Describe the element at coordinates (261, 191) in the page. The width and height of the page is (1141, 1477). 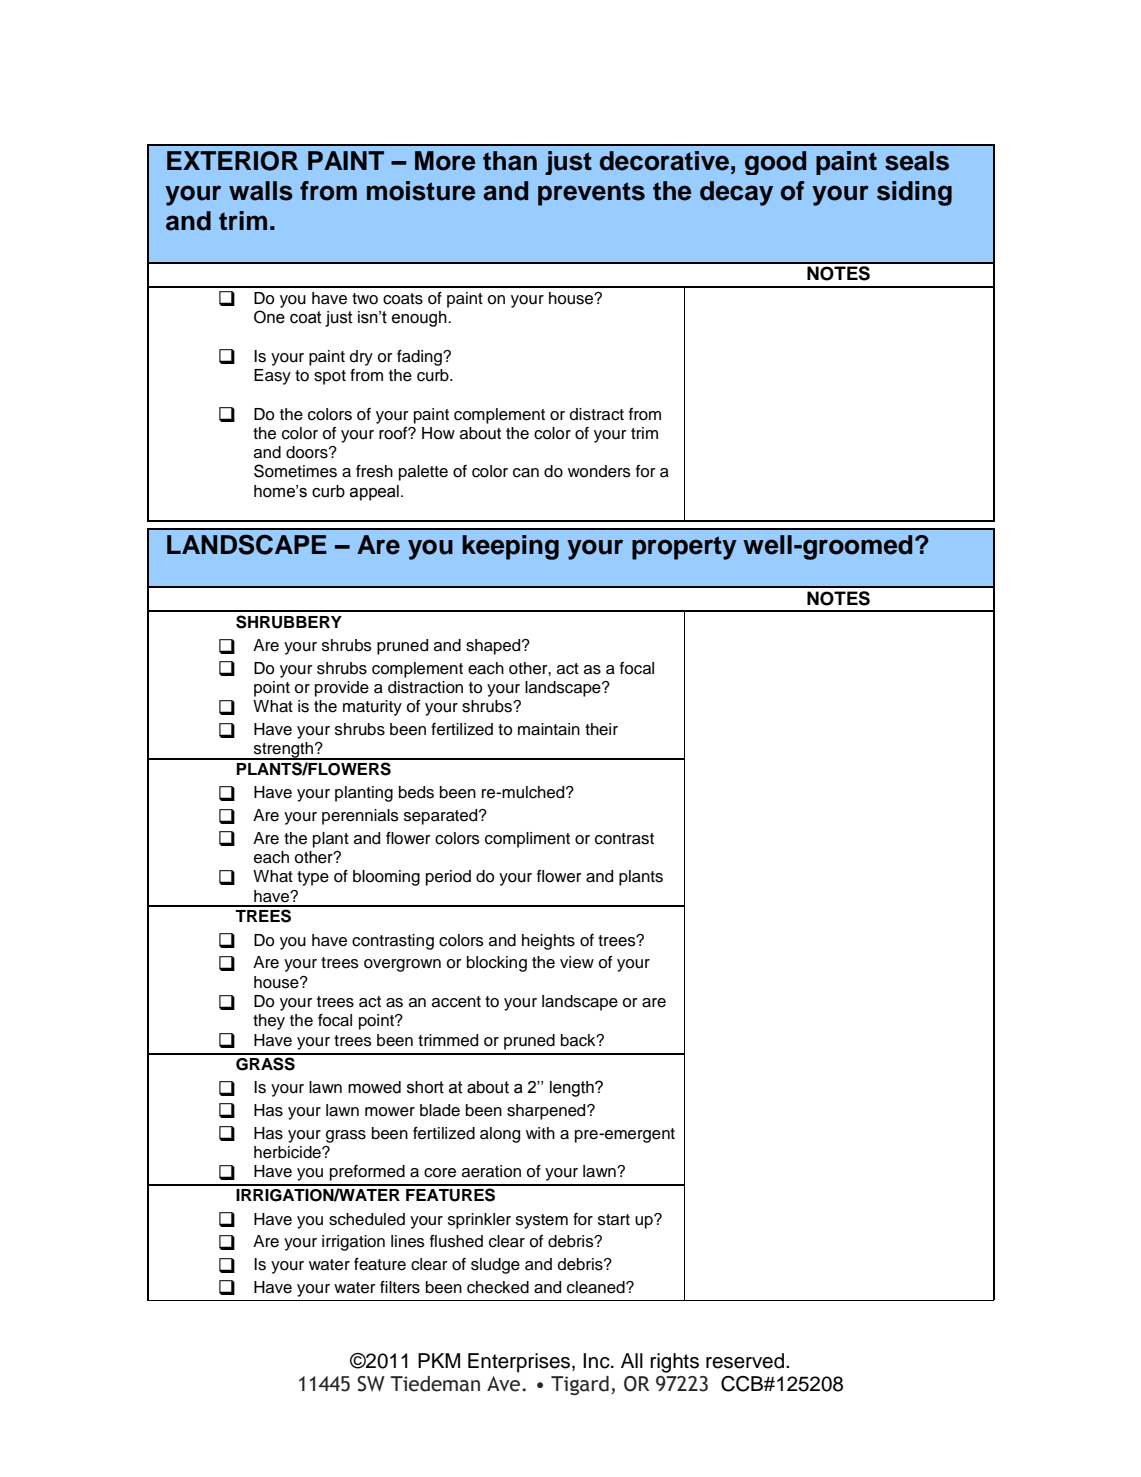
I see `walls` at that location.
